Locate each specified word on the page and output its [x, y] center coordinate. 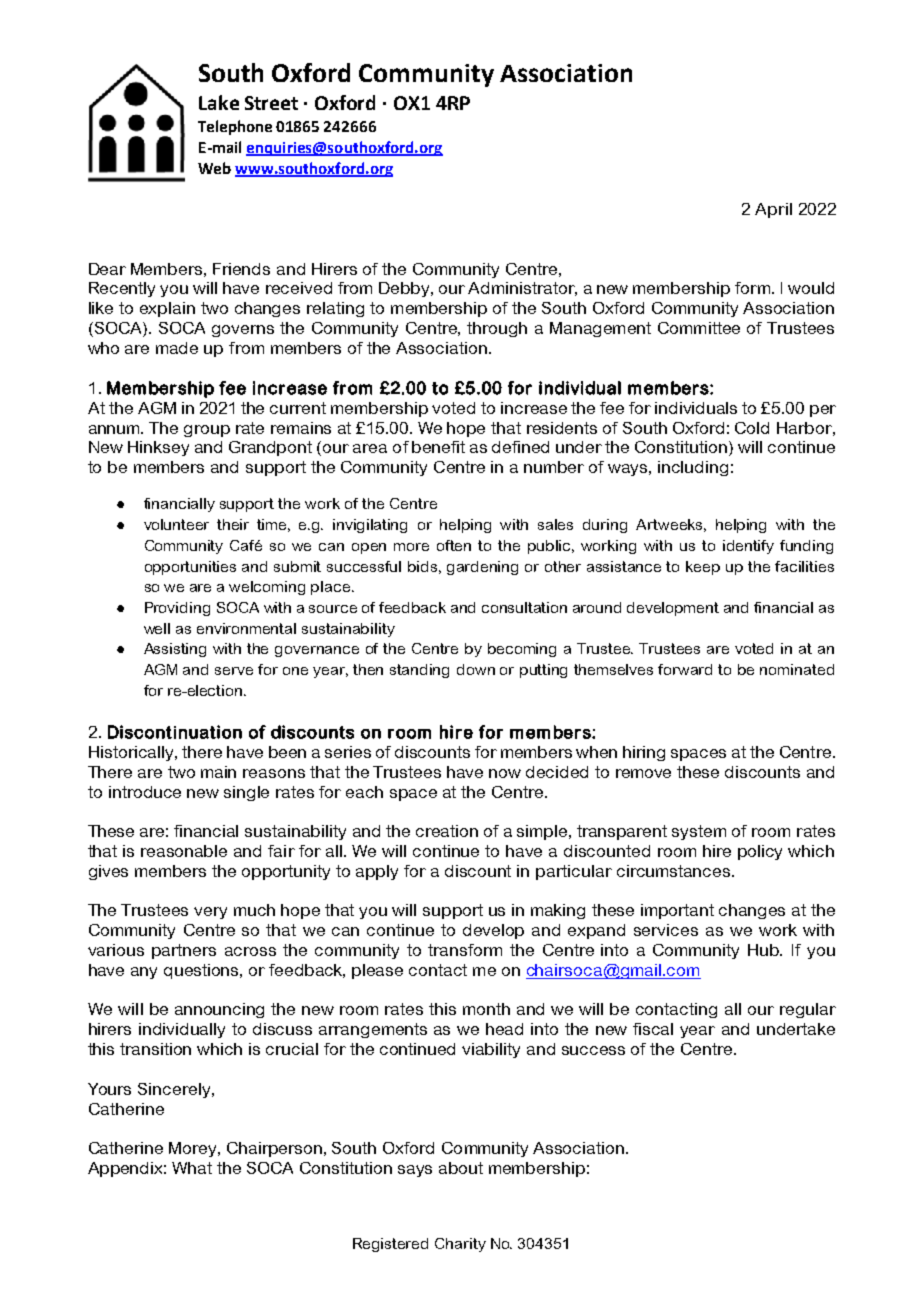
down [476, 669]
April [773, 210]
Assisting [175, 650]
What [192, 1168]
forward [685, 669]
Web [214, 168]
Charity [460, 1245]
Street [271, 103]
